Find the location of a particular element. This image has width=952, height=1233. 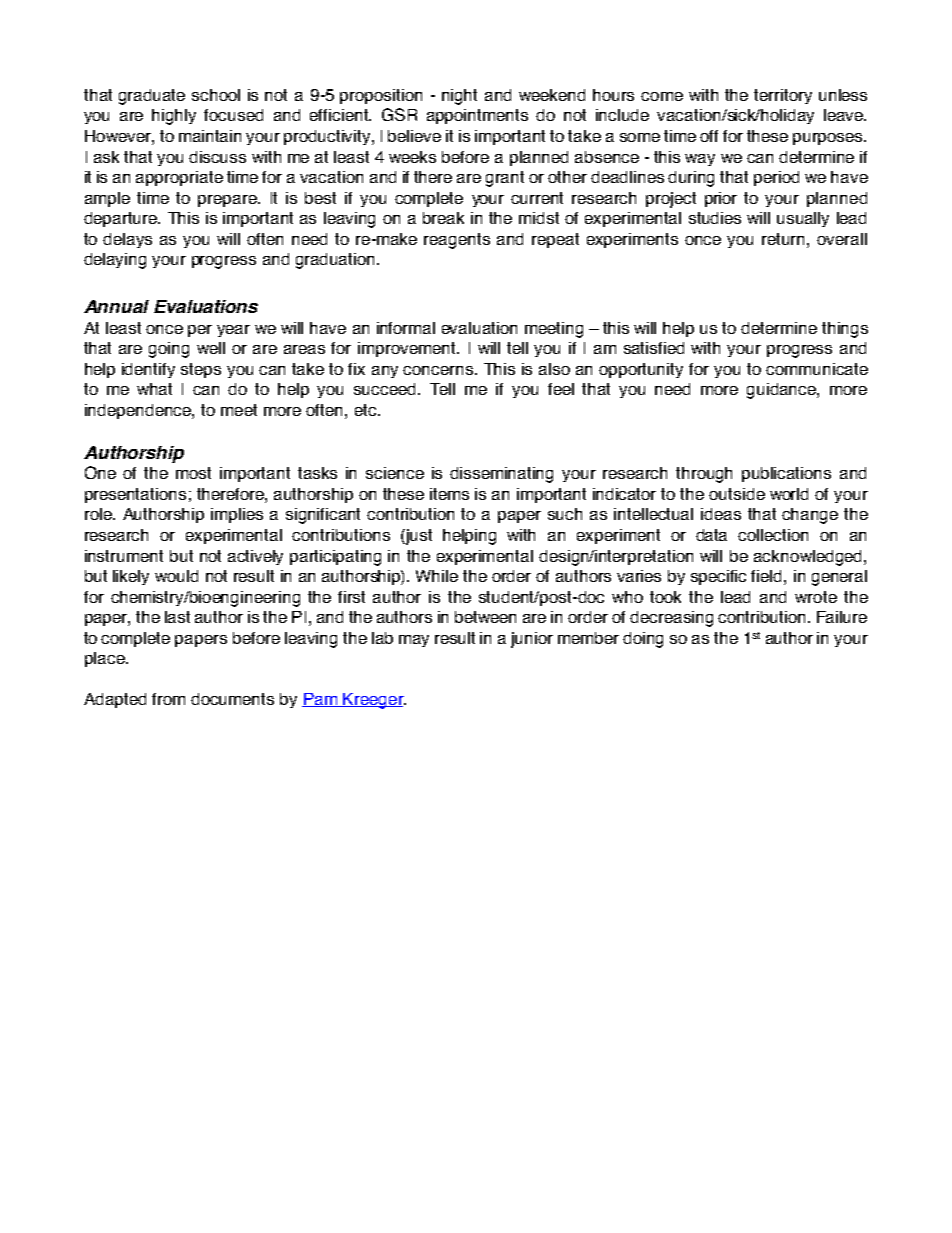

succeed is located at coordinates (384, 389).
